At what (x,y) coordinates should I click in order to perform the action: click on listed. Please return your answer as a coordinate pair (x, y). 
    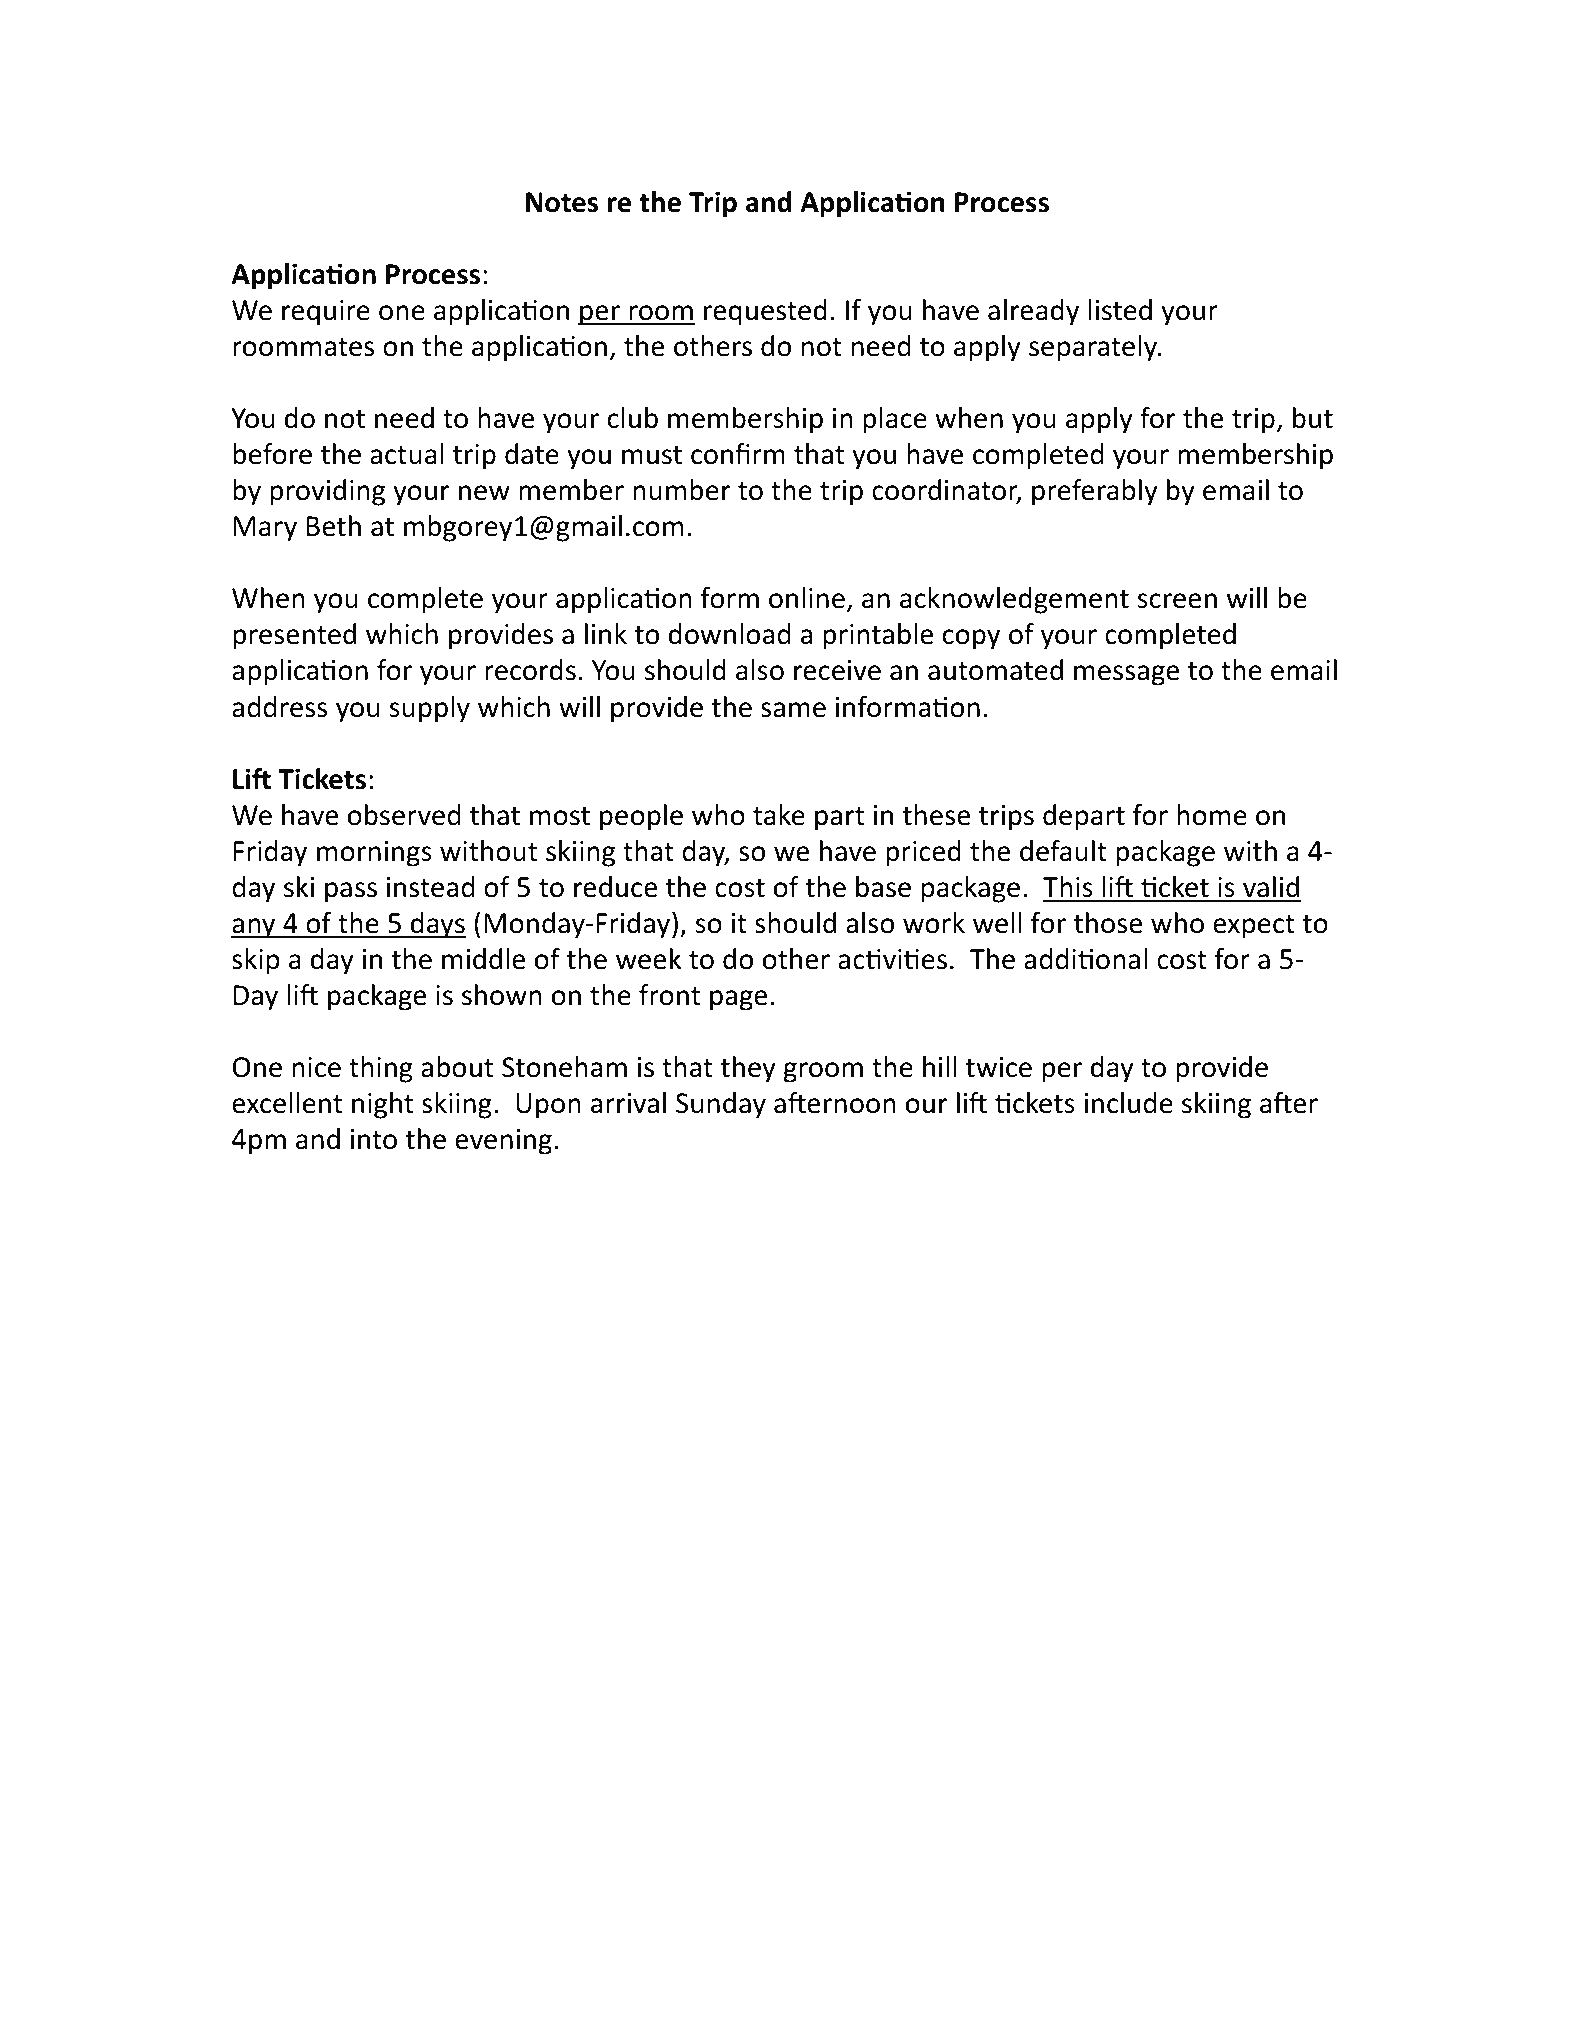
    Looking at the image, I should click on (1120, 310).
